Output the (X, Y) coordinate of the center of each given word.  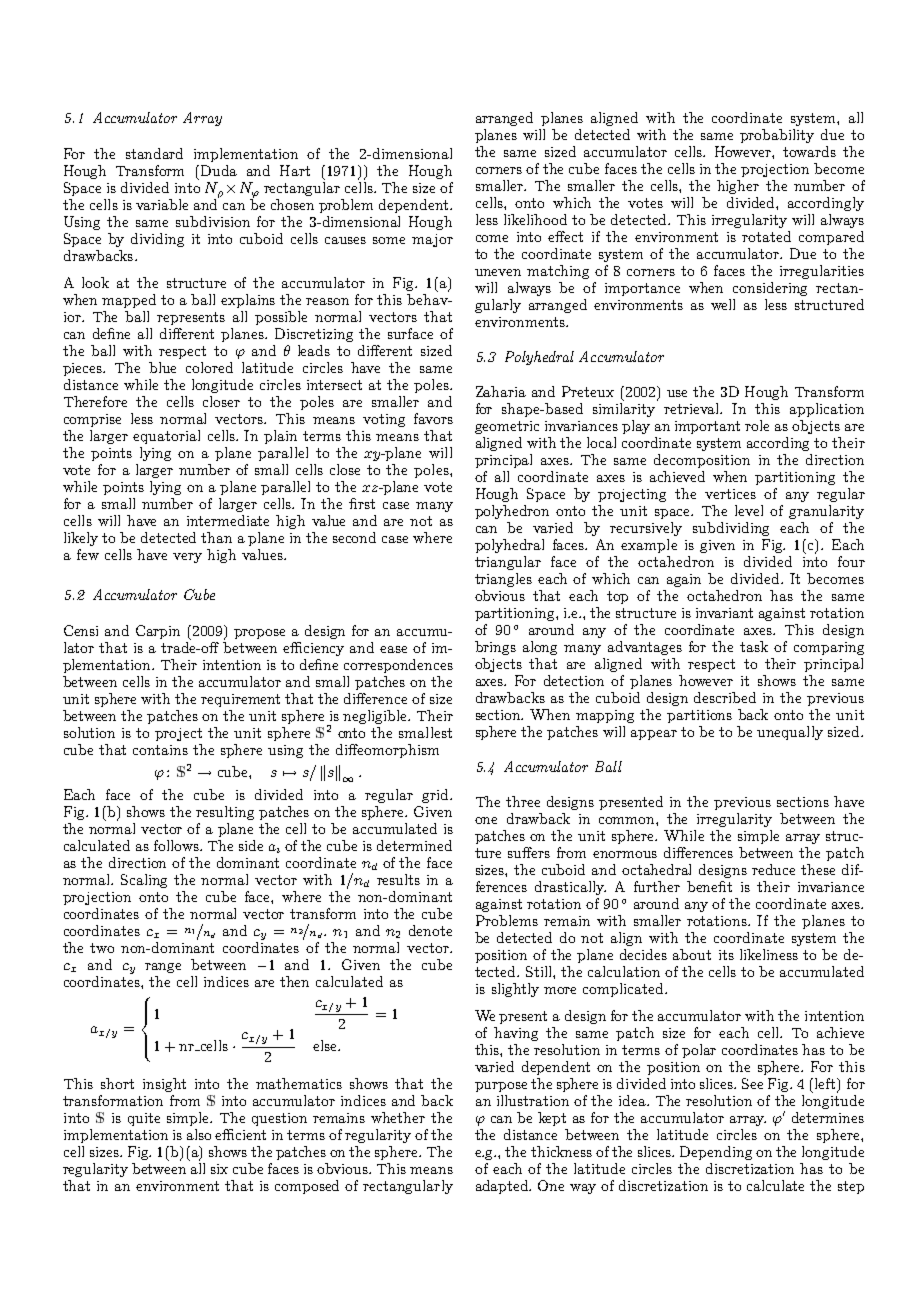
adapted (503, 1187)
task (754, 646)
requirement (240, 700)
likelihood (535, 219)
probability (777, 136)
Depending (716, 1153)
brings (495, 648)
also (199, 1134)
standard (154, 153)
